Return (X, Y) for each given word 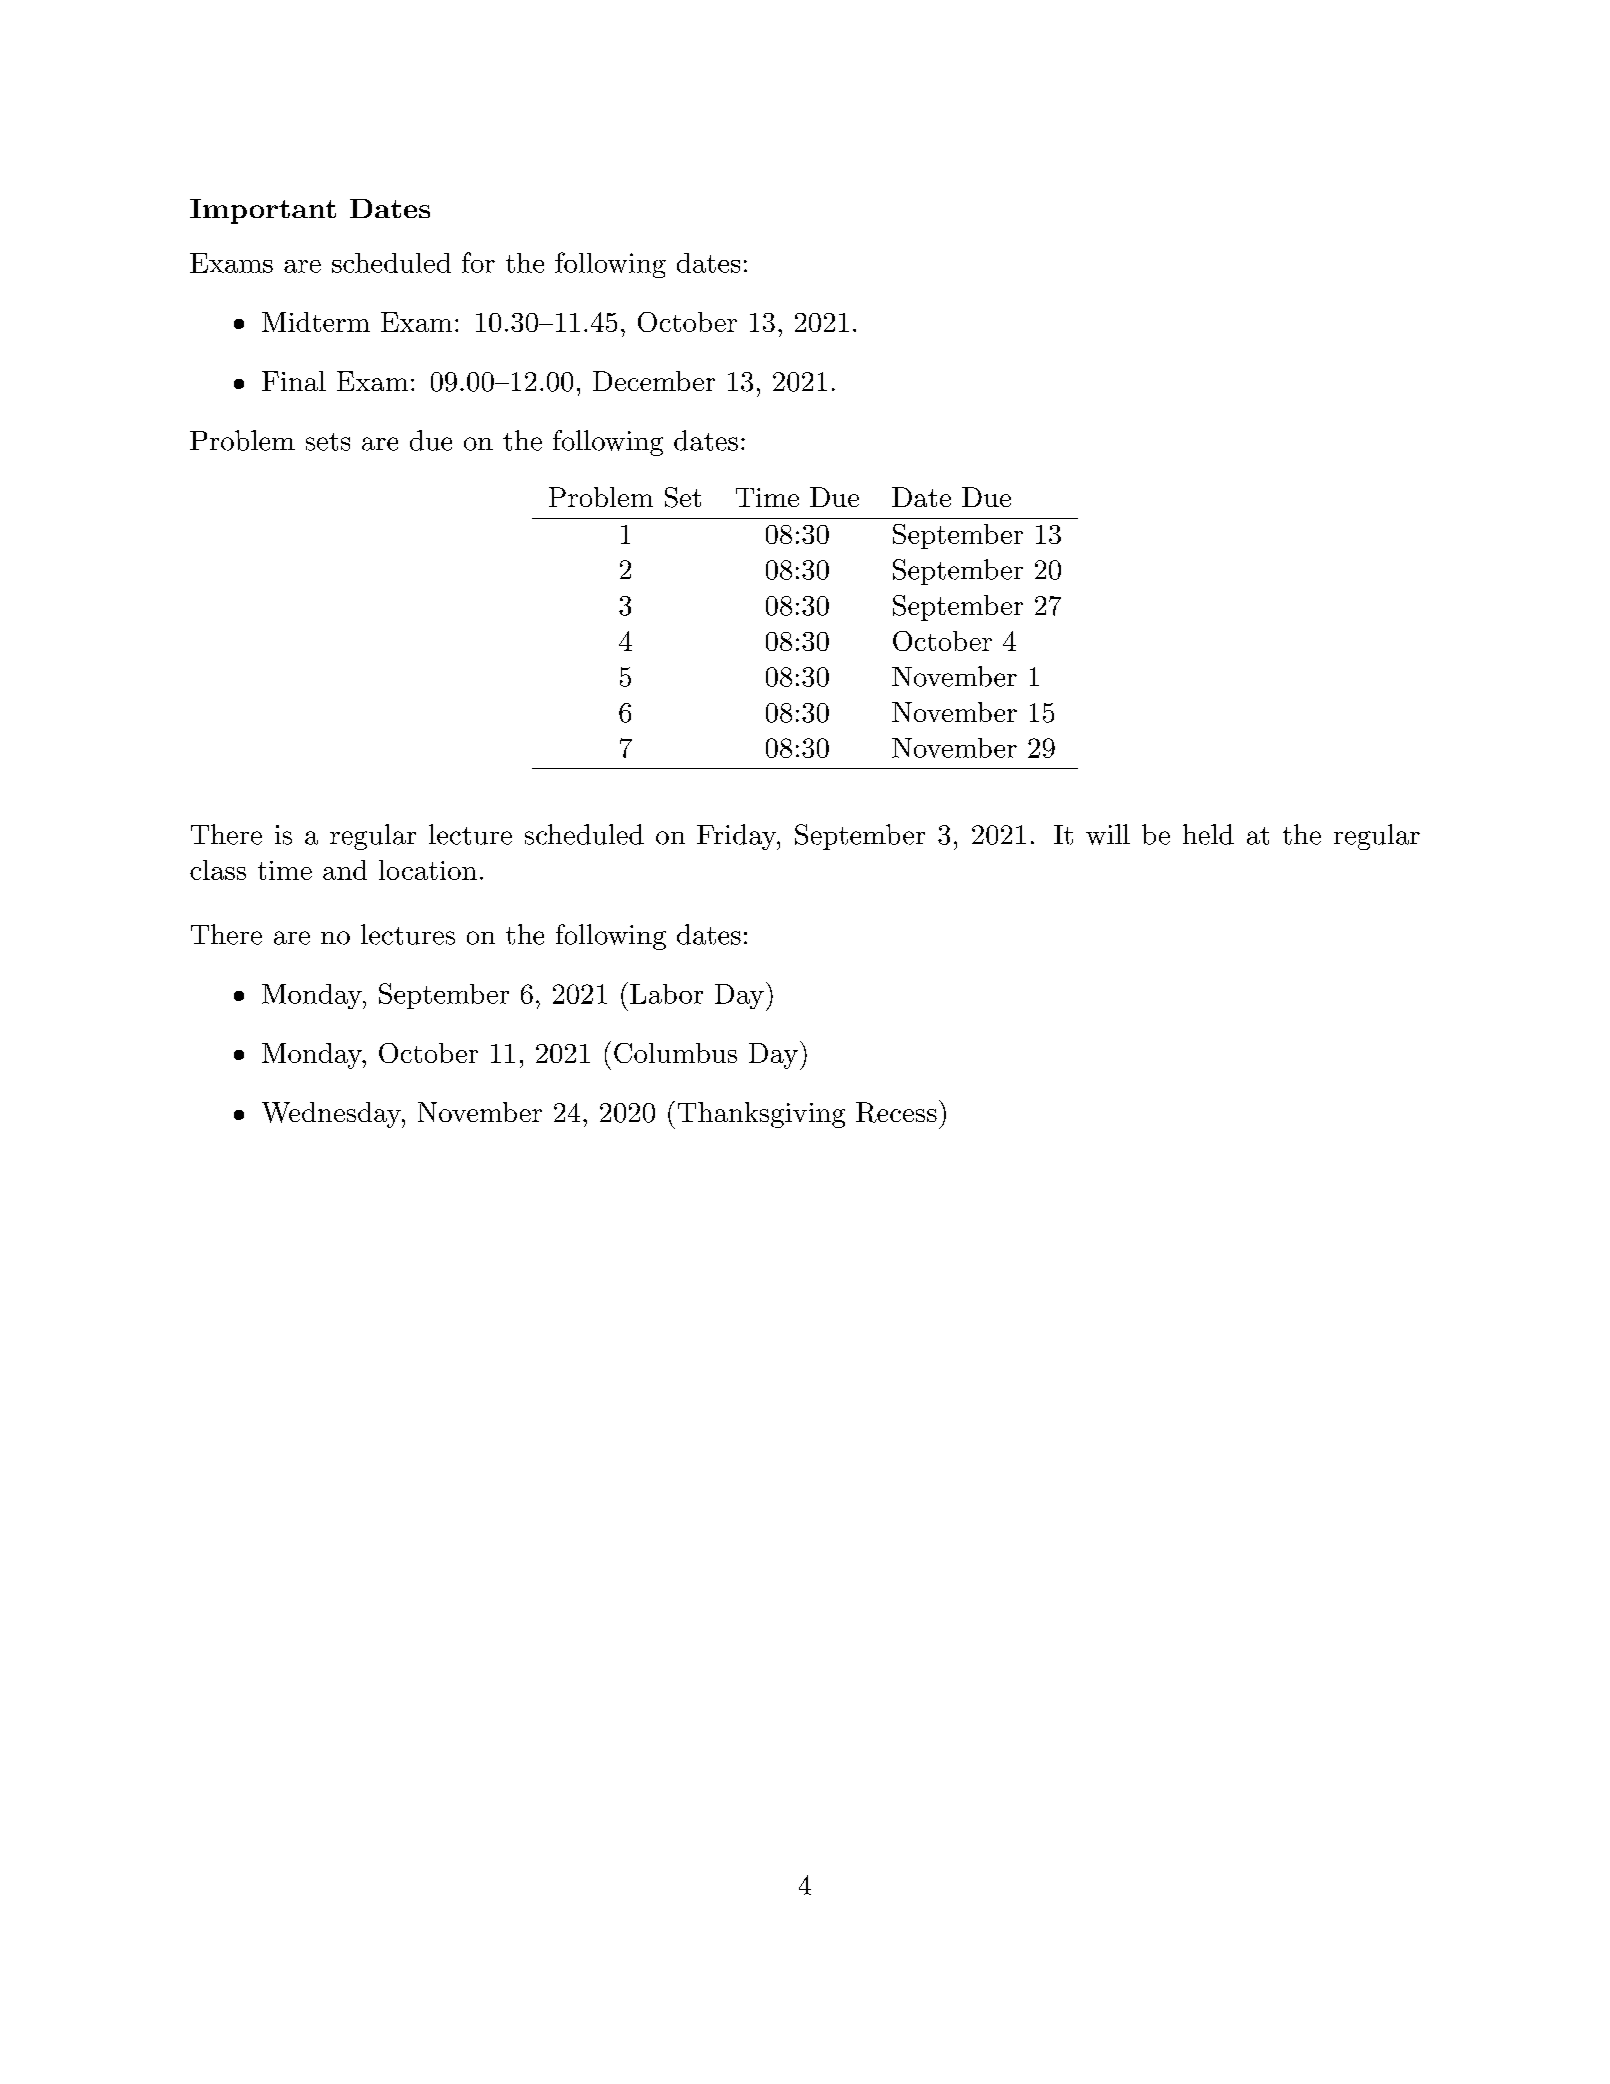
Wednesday (332, 1115)
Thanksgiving (761, 1115)
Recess (896, 1112)
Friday (737, 837)
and (345, 870)
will (1108, 834)
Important (263, 211)
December (654, 381)
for (478, 262)
